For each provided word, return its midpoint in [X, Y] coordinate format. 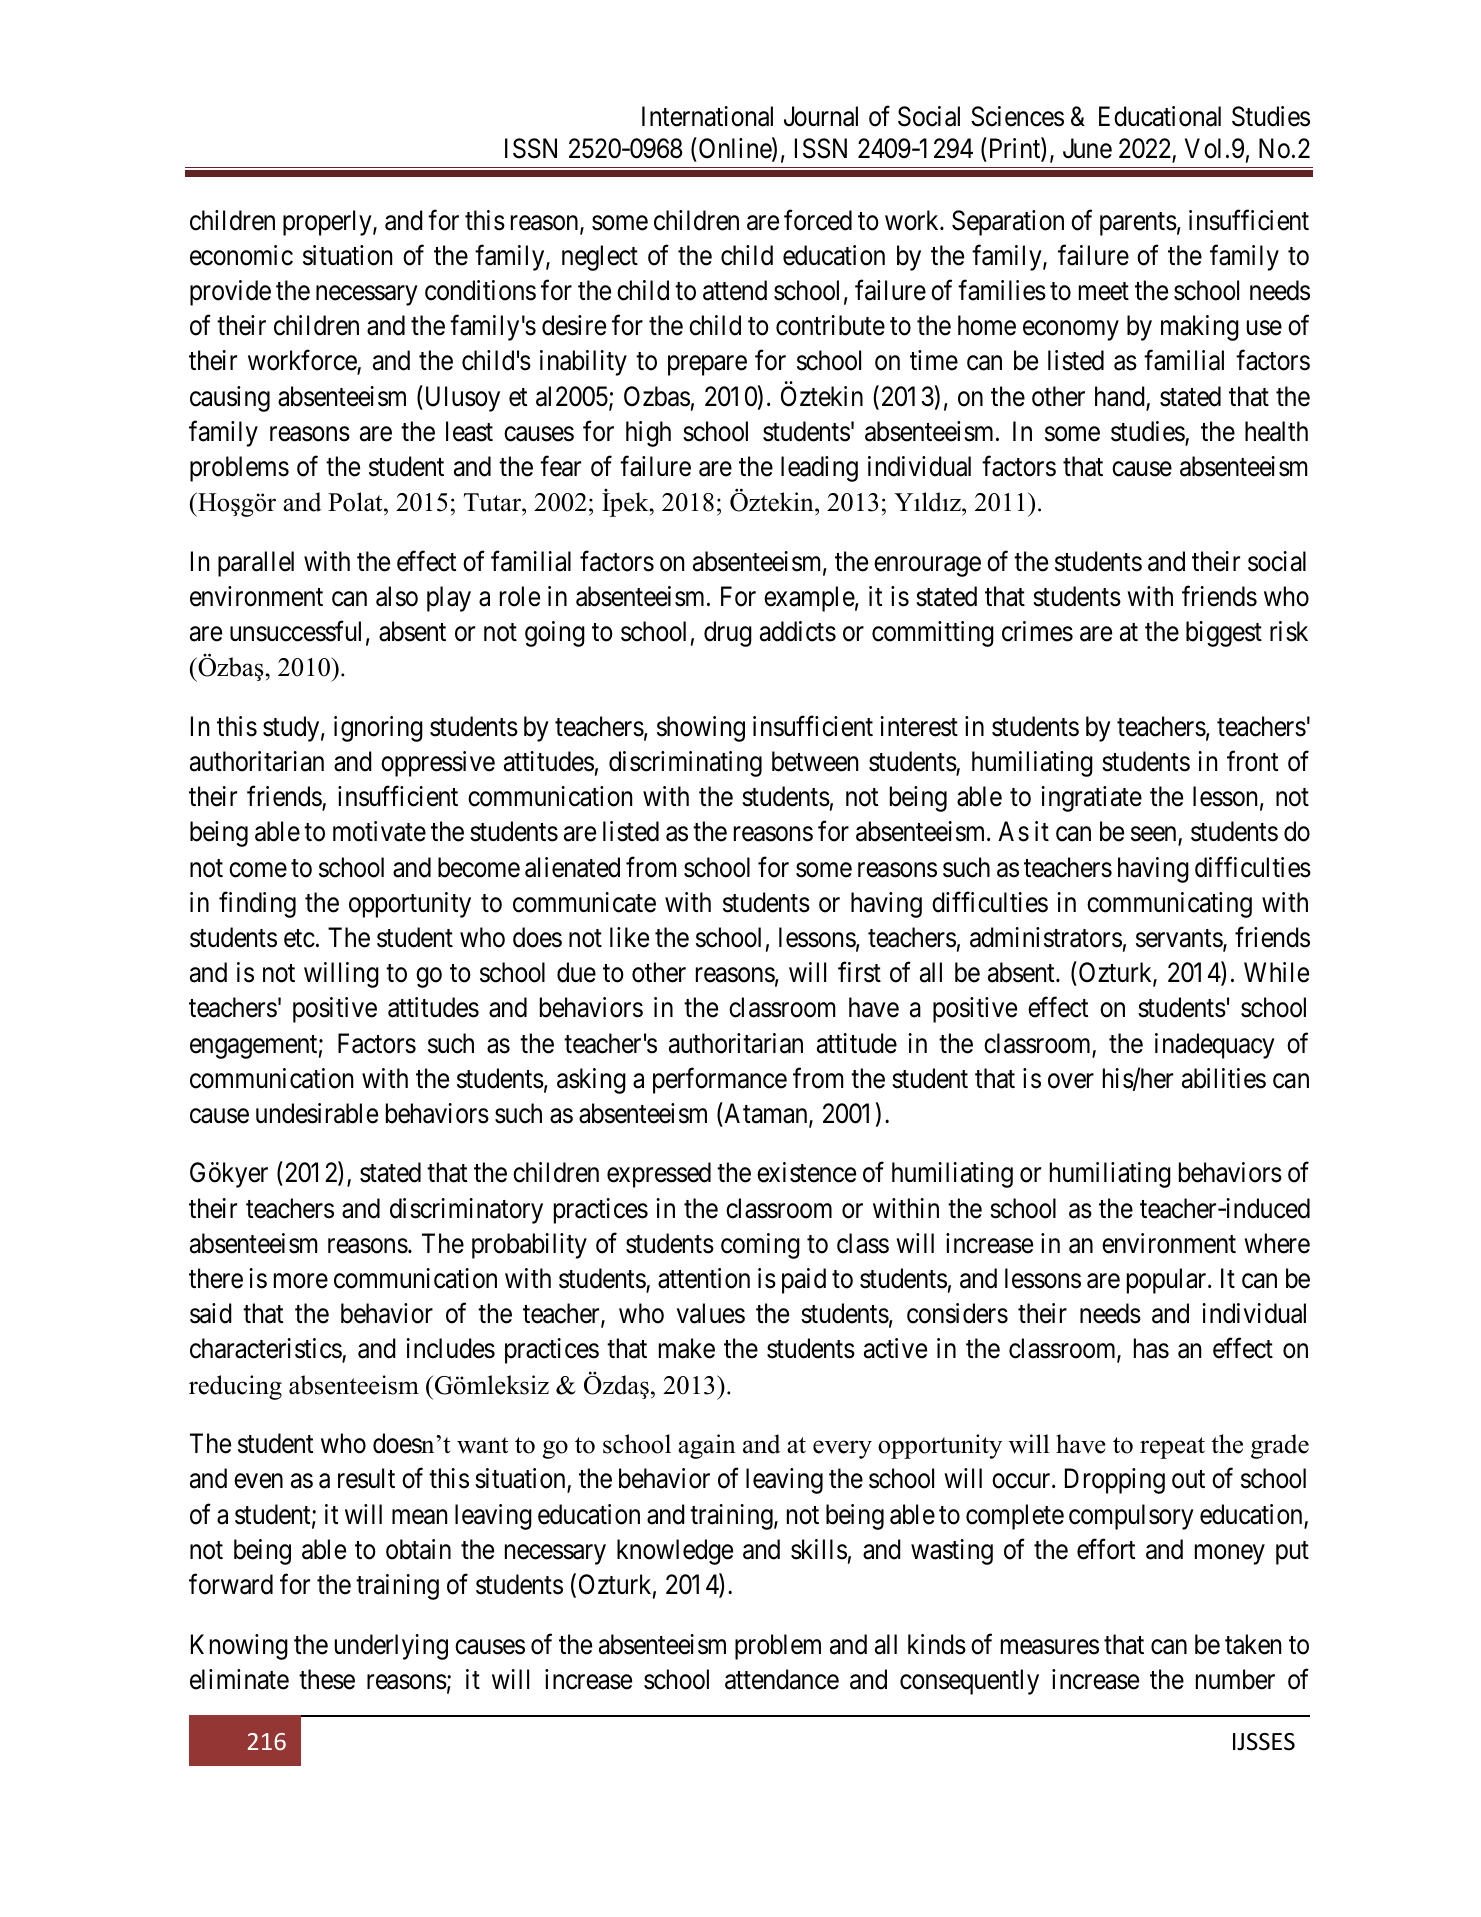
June [1087, 148]
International [707, 116]
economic [241, 255]
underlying [391, 1647]
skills [819, 1549]
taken [1253, 1644]
